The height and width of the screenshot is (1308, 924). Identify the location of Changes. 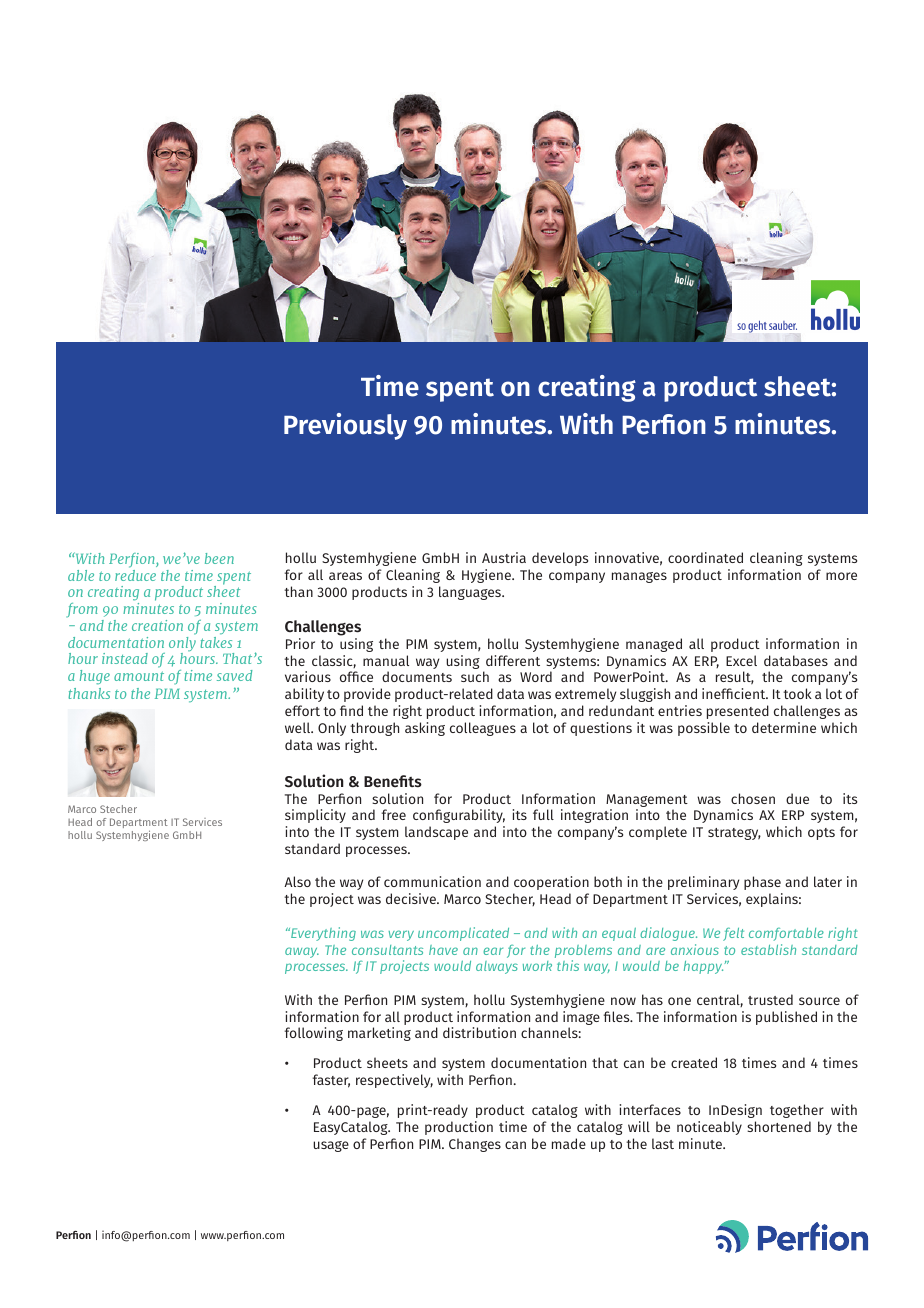
(475, 1145).
